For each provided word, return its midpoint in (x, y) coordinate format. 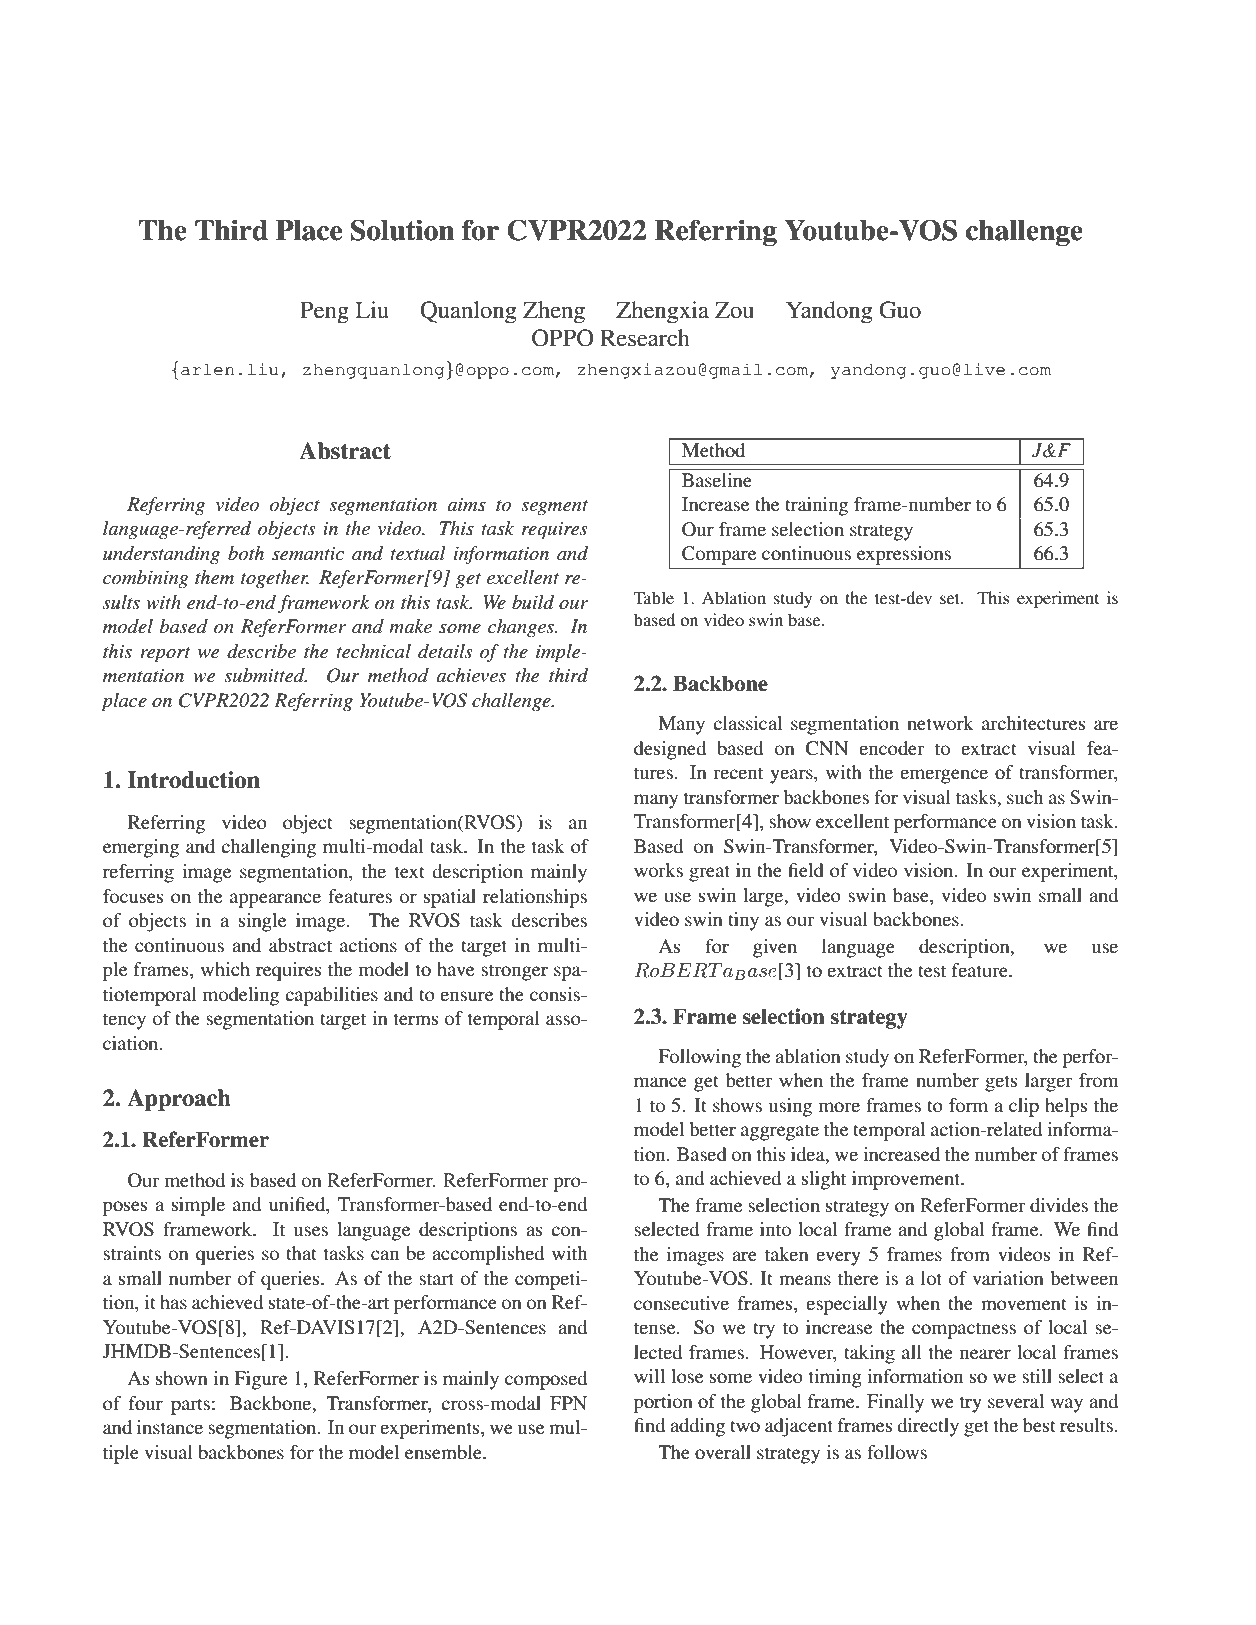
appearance (275, 900)
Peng (324, 312)
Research (645, 338)
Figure (260, 1380)
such (1025, 797)
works (658, 870)
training (816, 506)
